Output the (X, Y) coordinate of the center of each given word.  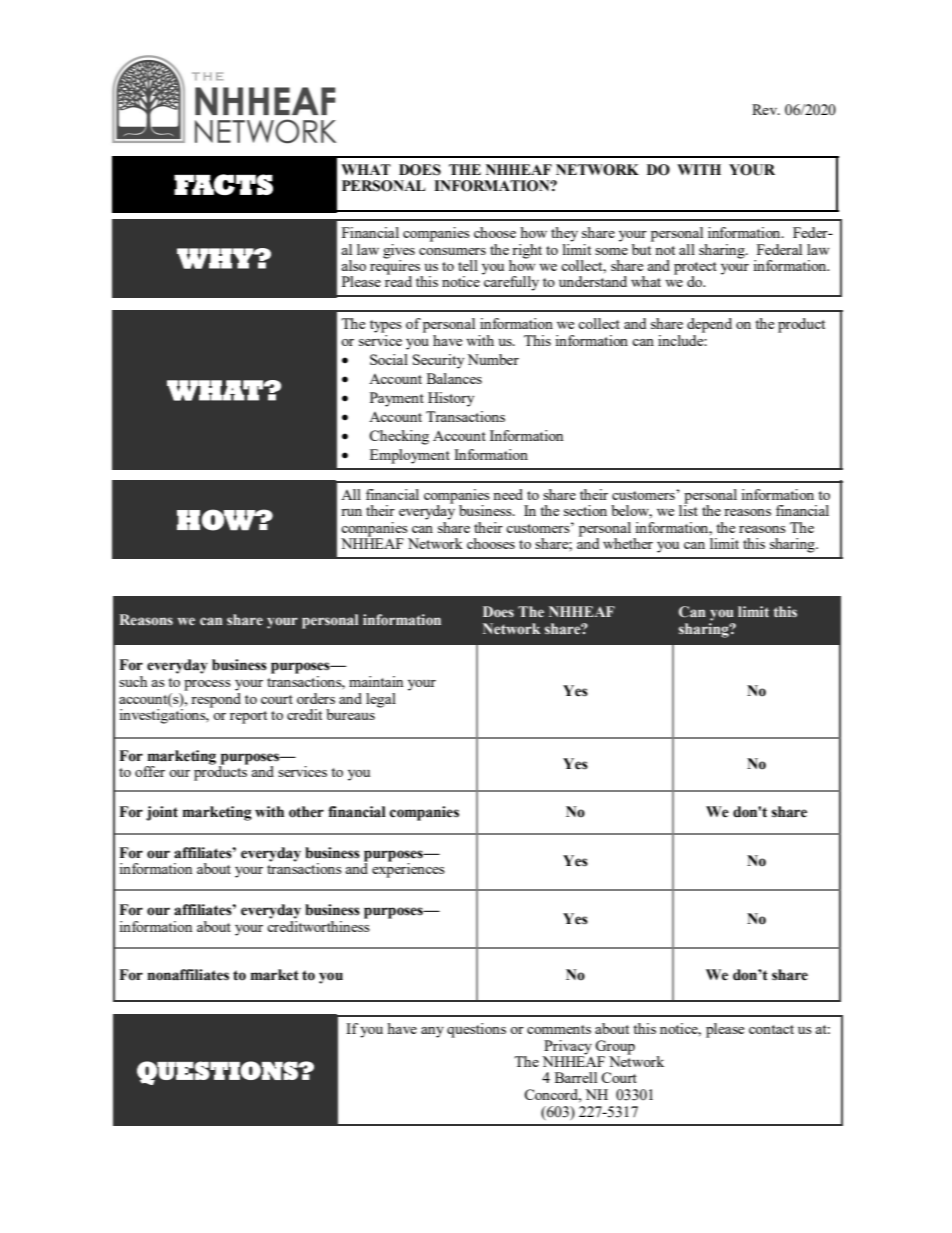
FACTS (223, 184)
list (688, 509)
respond (216, 699)
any (432, 1032)
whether (628, 543)
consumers (452, 251)
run (351, 512)
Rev (766, 109)
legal (381, 700)
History (451, 399)
